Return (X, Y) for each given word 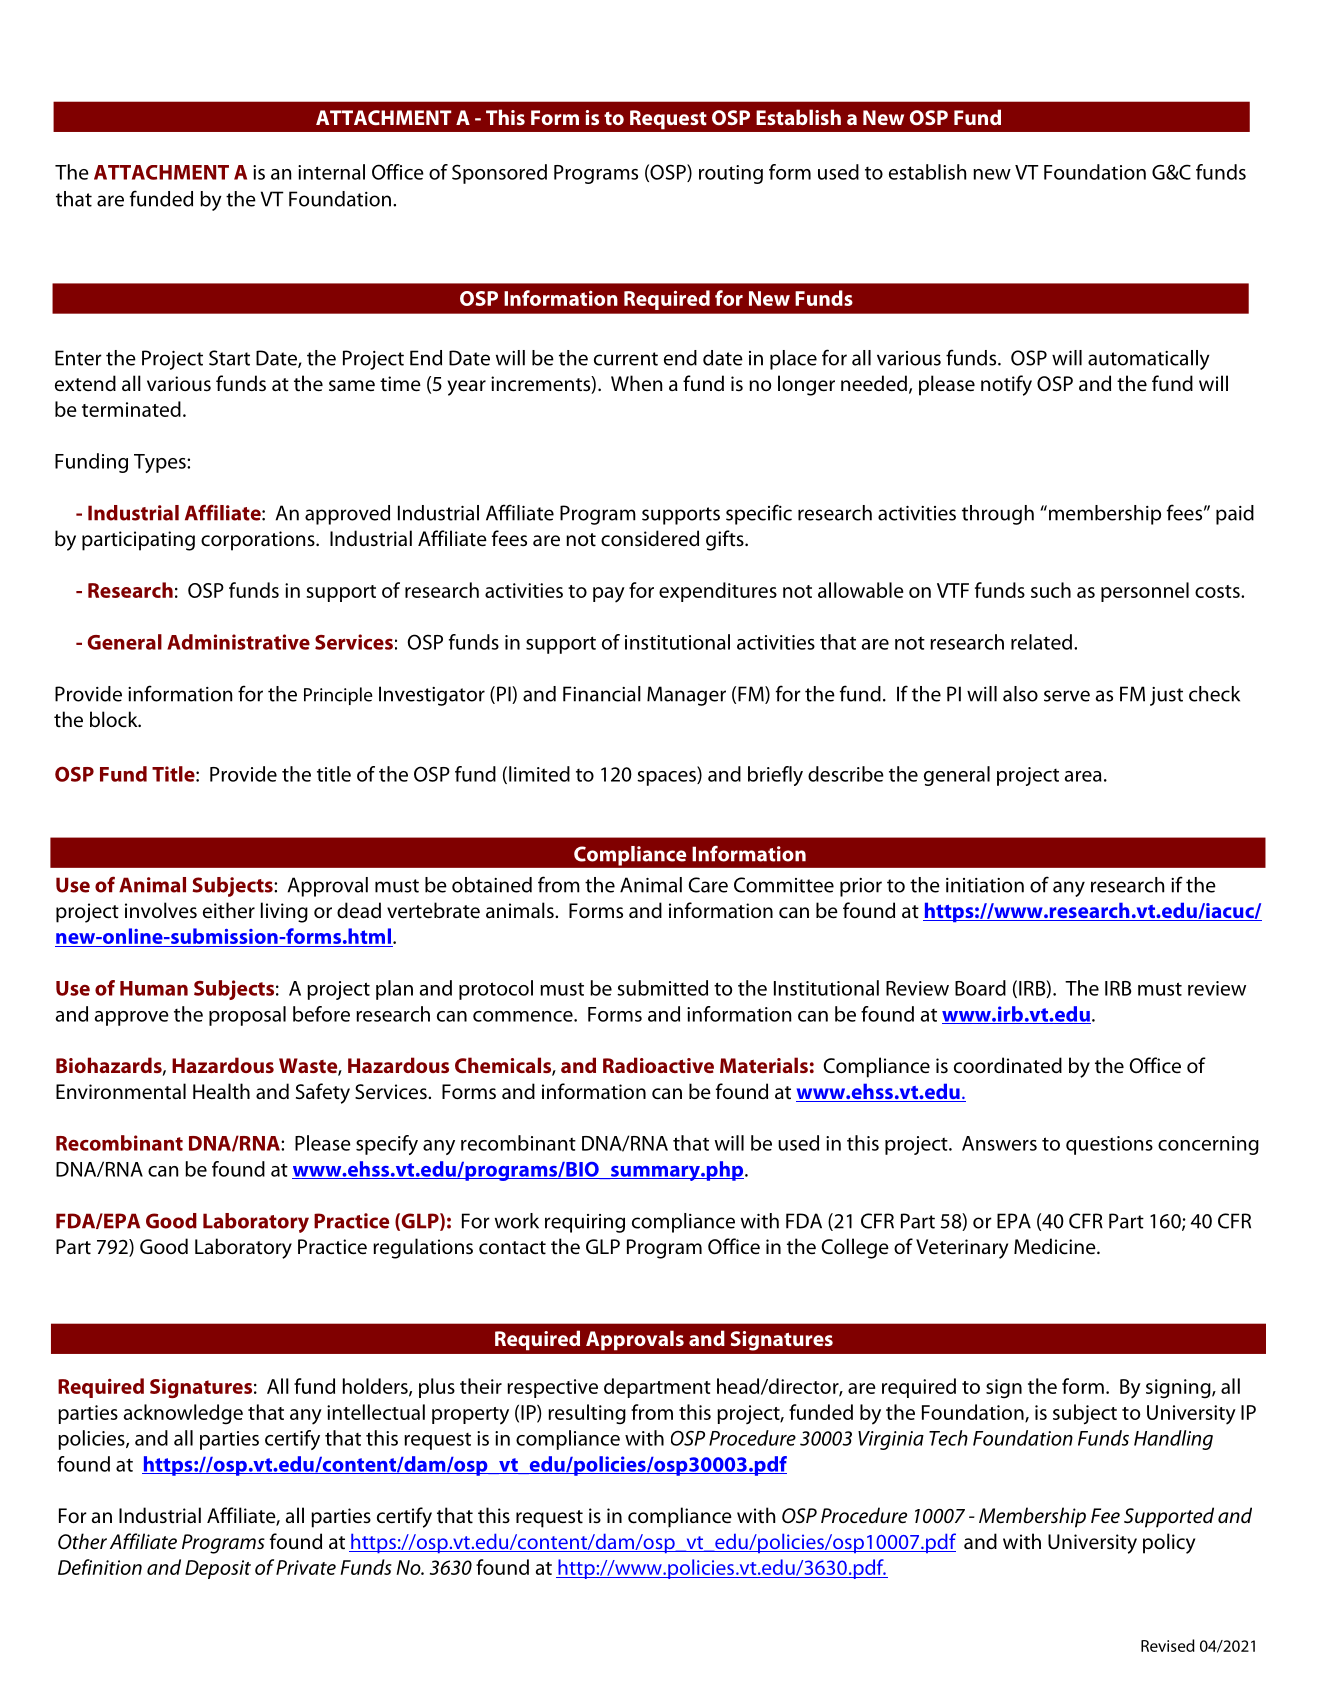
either (229, 910)
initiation (985, 885)
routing (731, 174)
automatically (1149, 360)
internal (331, 172)
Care (708, 885)
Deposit (218, 1569)
